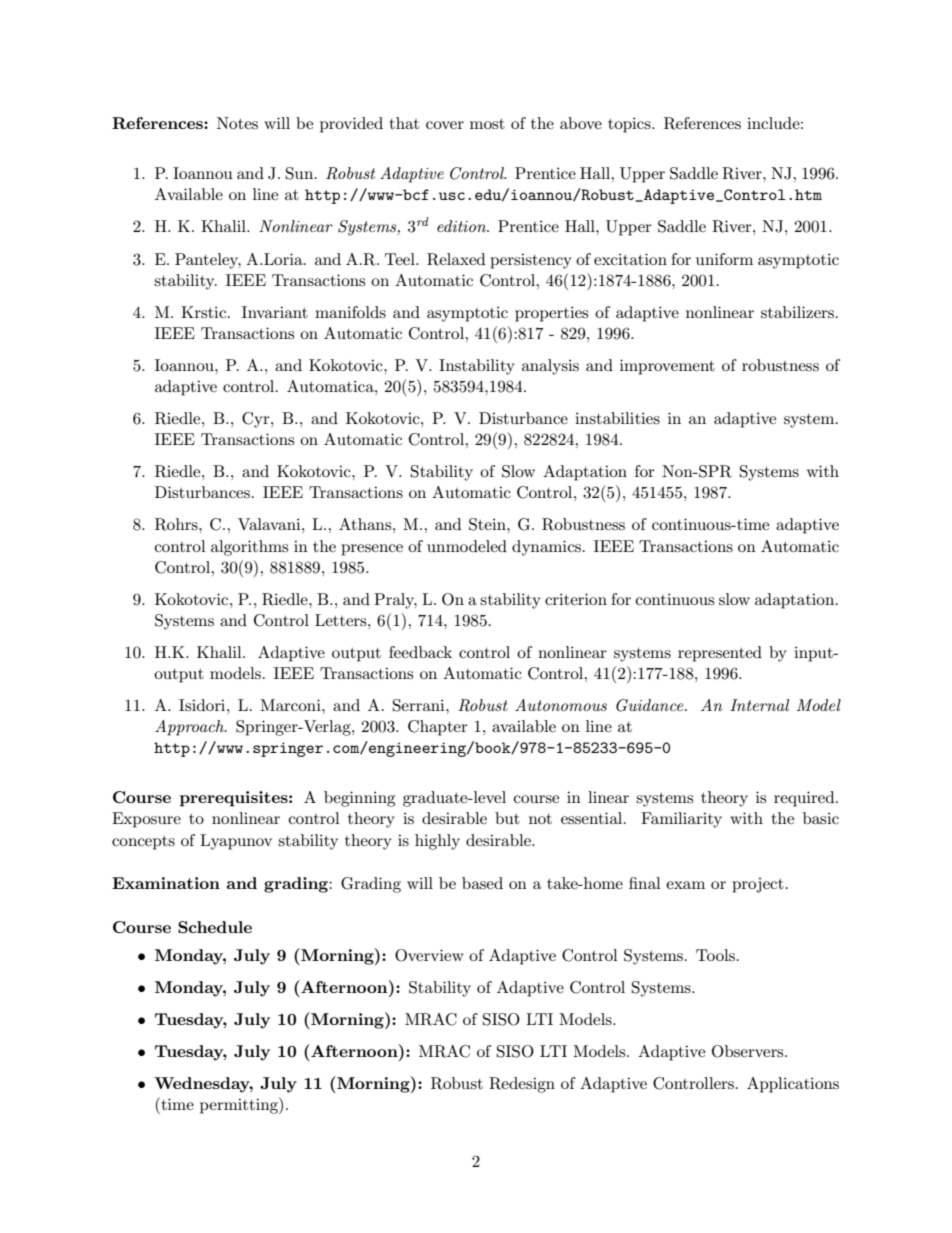  I want to click on Notes, so click(237, 123).
